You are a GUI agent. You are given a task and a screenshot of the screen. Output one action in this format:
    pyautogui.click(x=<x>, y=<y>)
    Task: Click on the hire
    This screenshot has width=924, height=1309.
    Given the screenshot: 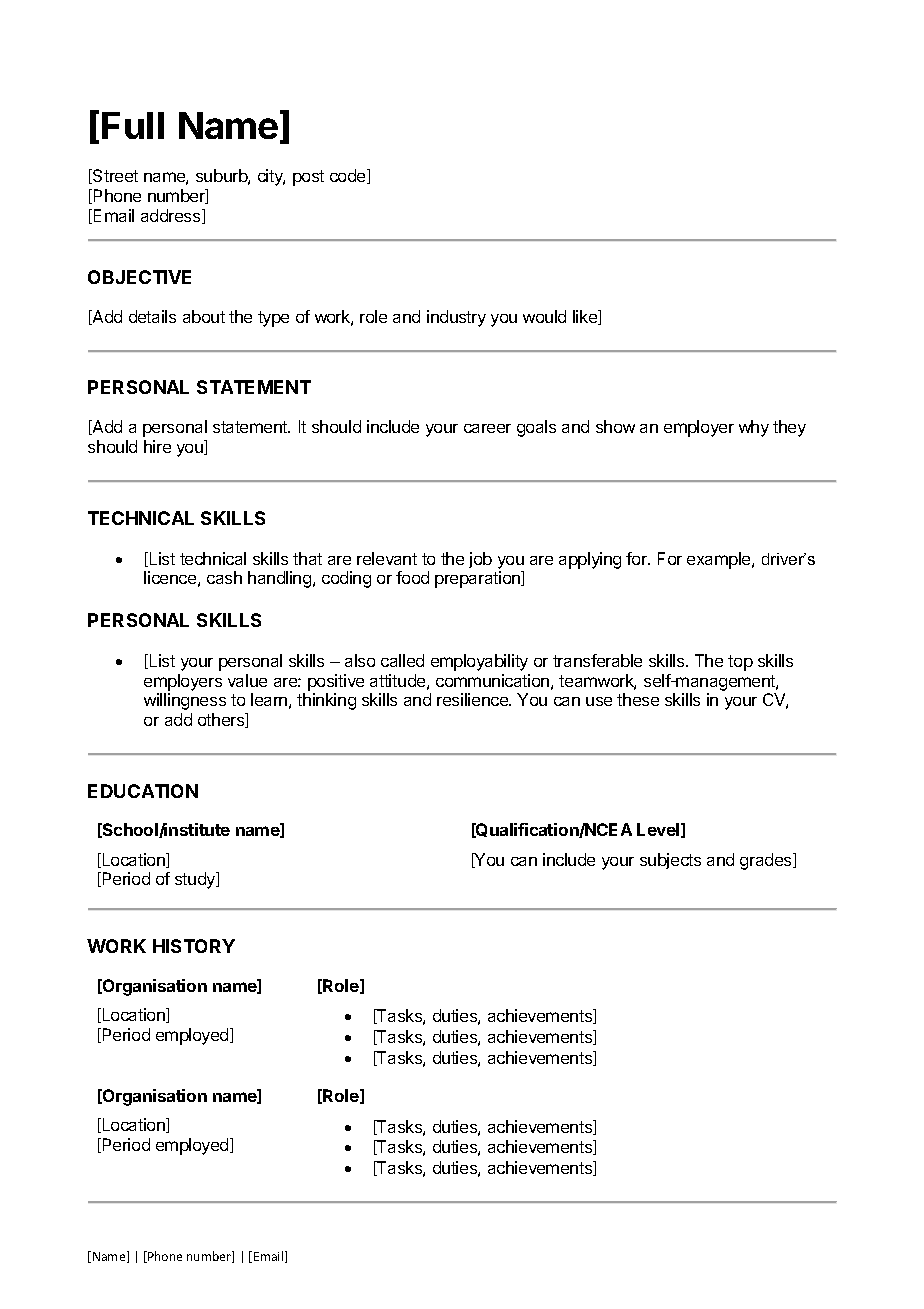 What is the action you would take?
    pyautogui.click(x=157, y=446)
